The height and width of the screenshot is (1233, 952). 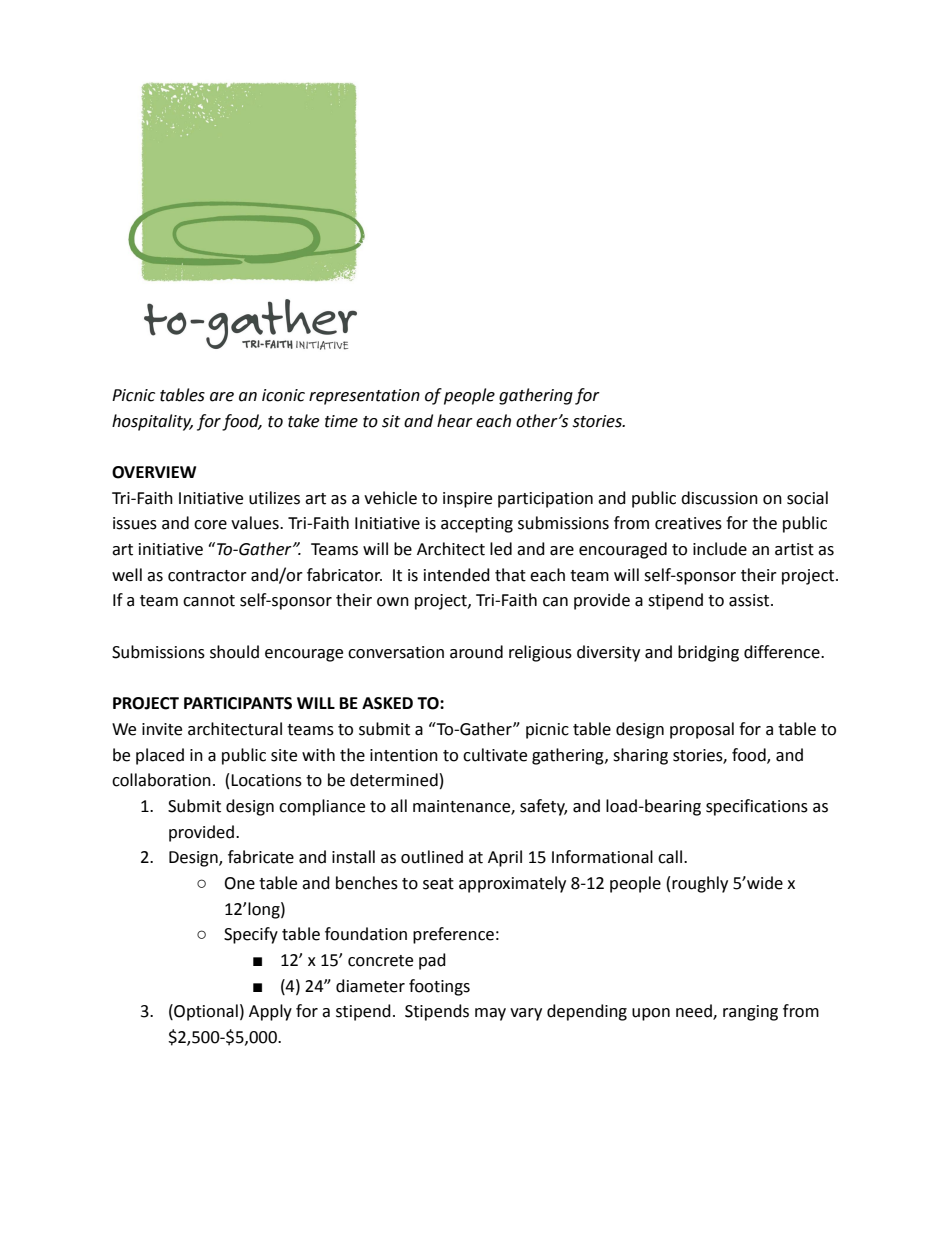 I want to click on contractor, so click(x=207, y=576).
